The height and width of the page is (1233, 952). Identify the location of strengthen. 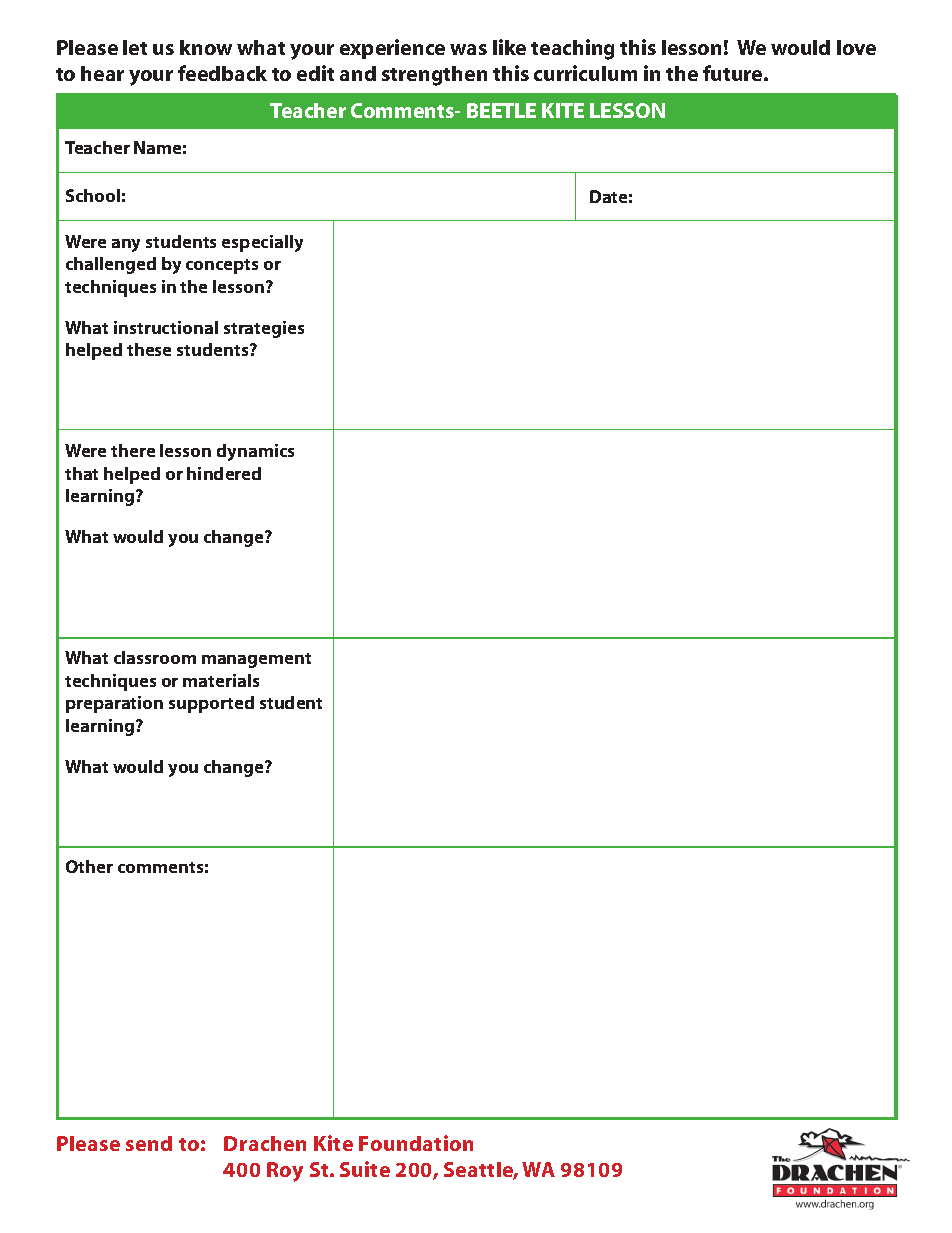
(434, 76).
